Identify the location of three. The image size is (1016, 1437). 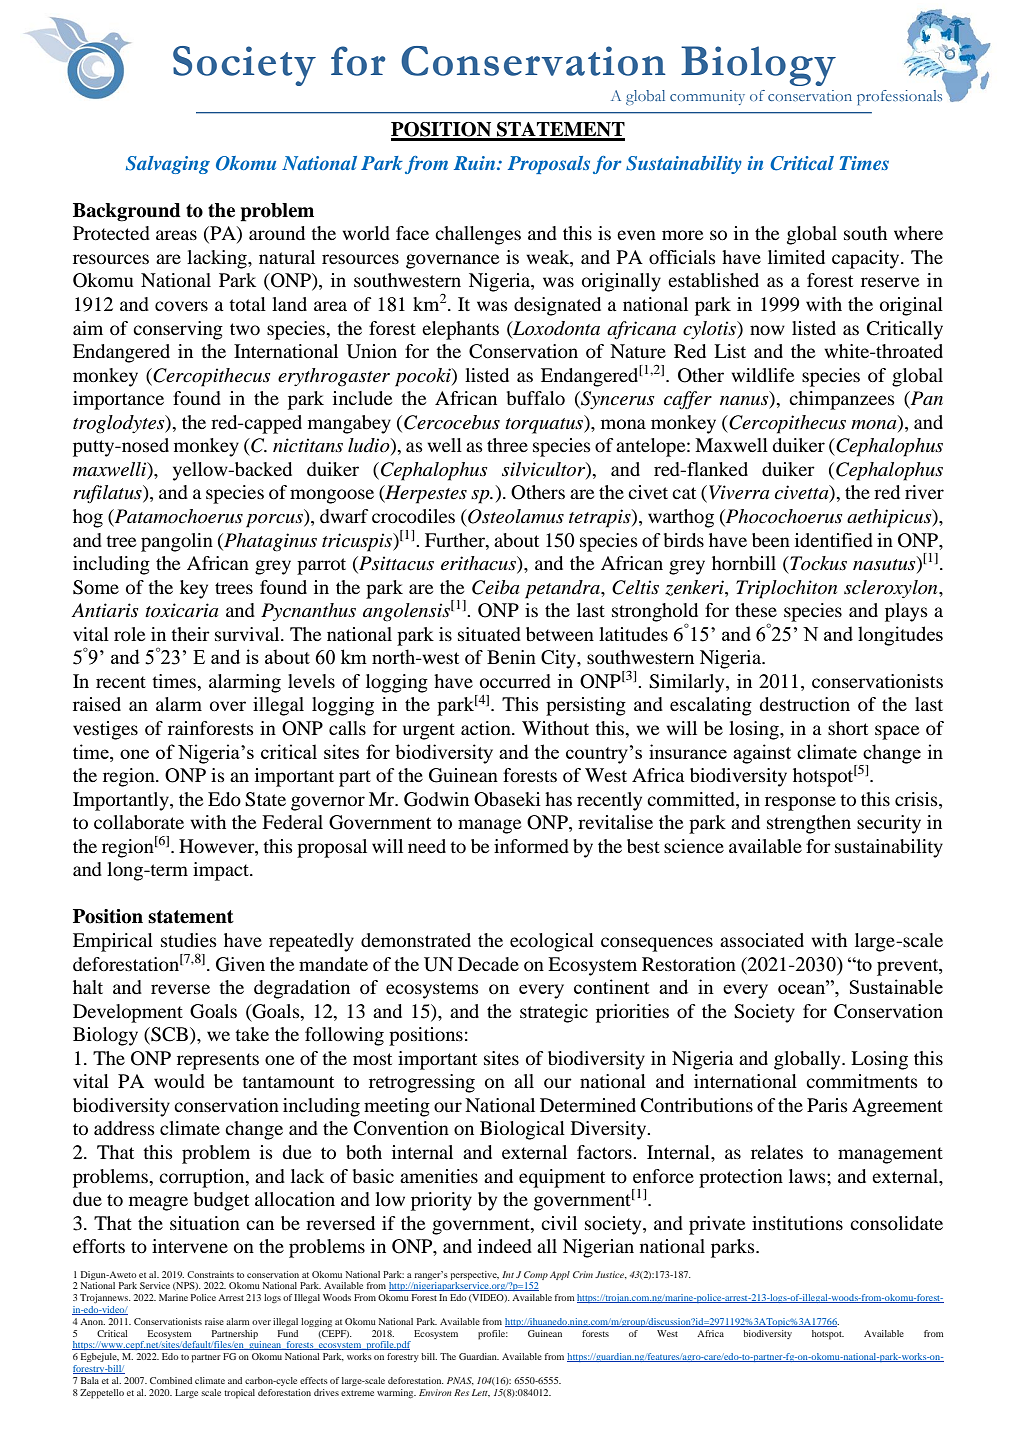
(507, 445).
